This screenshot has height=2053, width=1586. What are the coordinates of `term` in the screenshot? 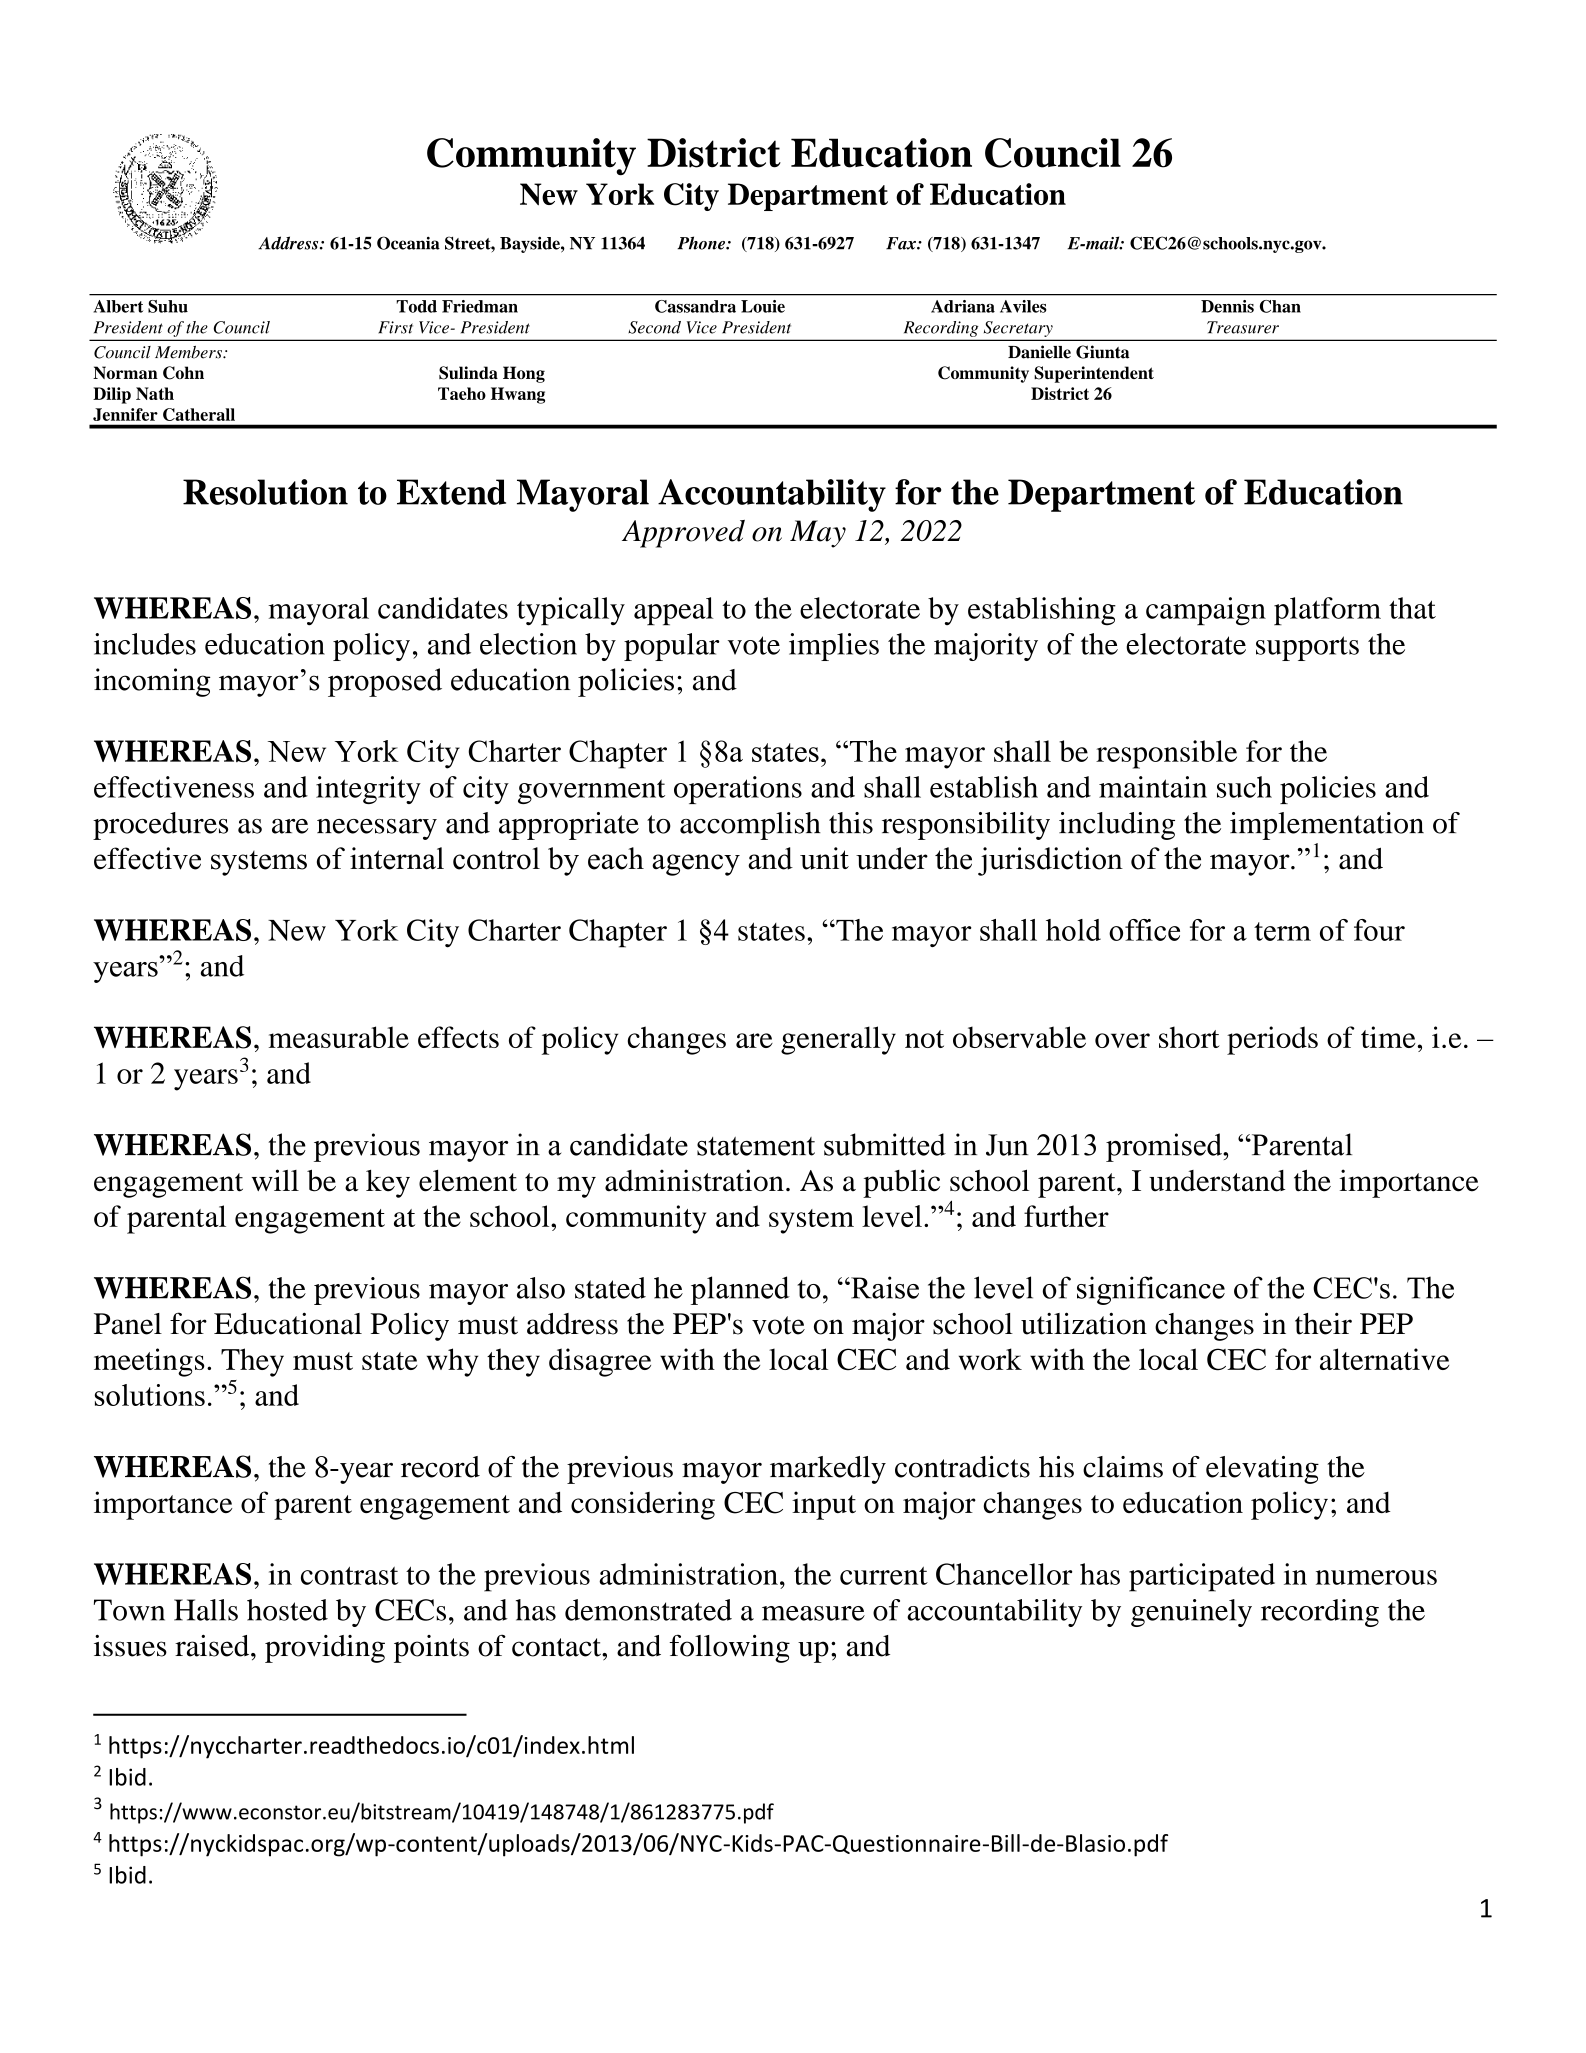 It's located at (1282, 931).
